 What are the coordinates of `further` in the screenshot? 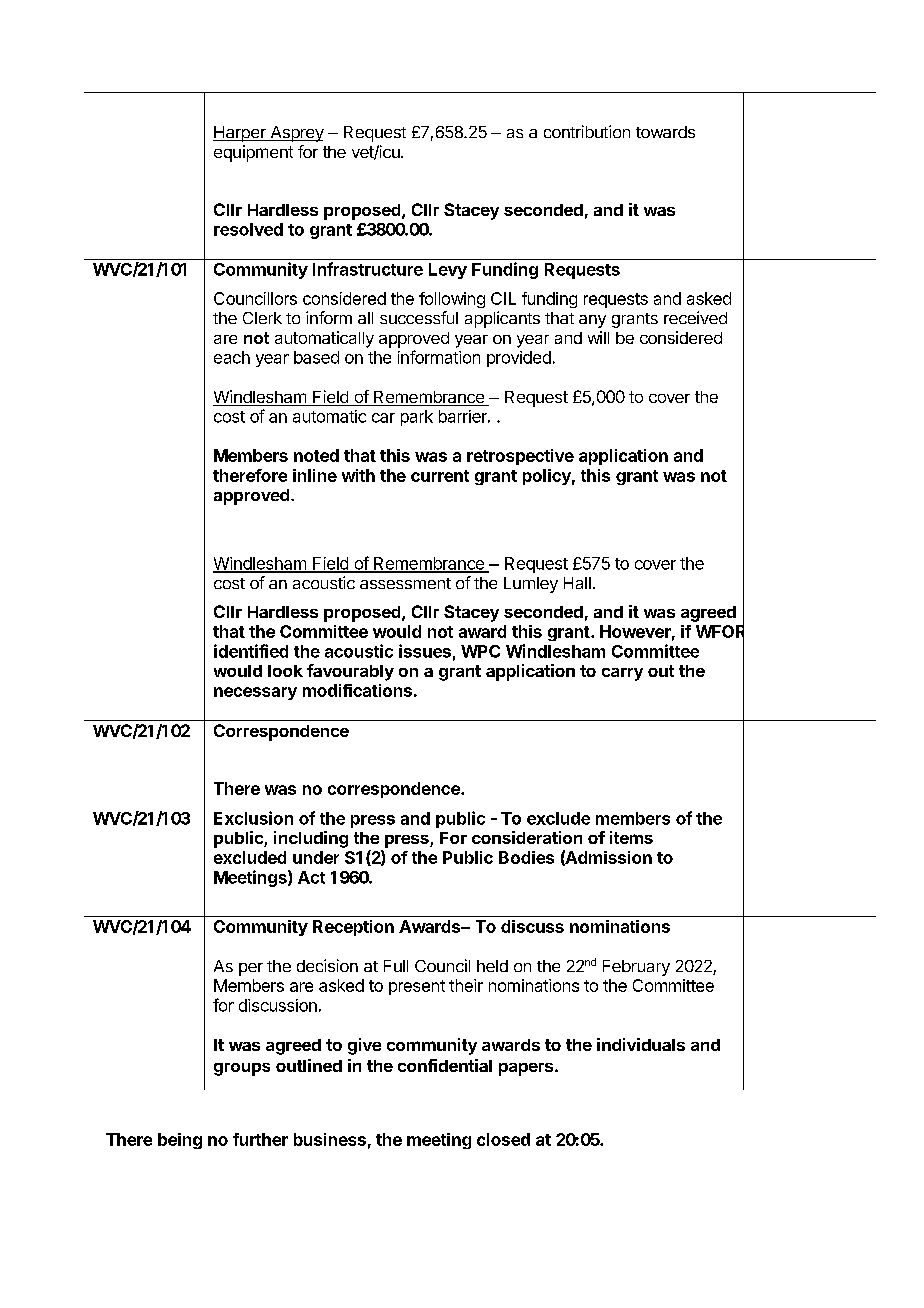 It's located at (260, 1139).
